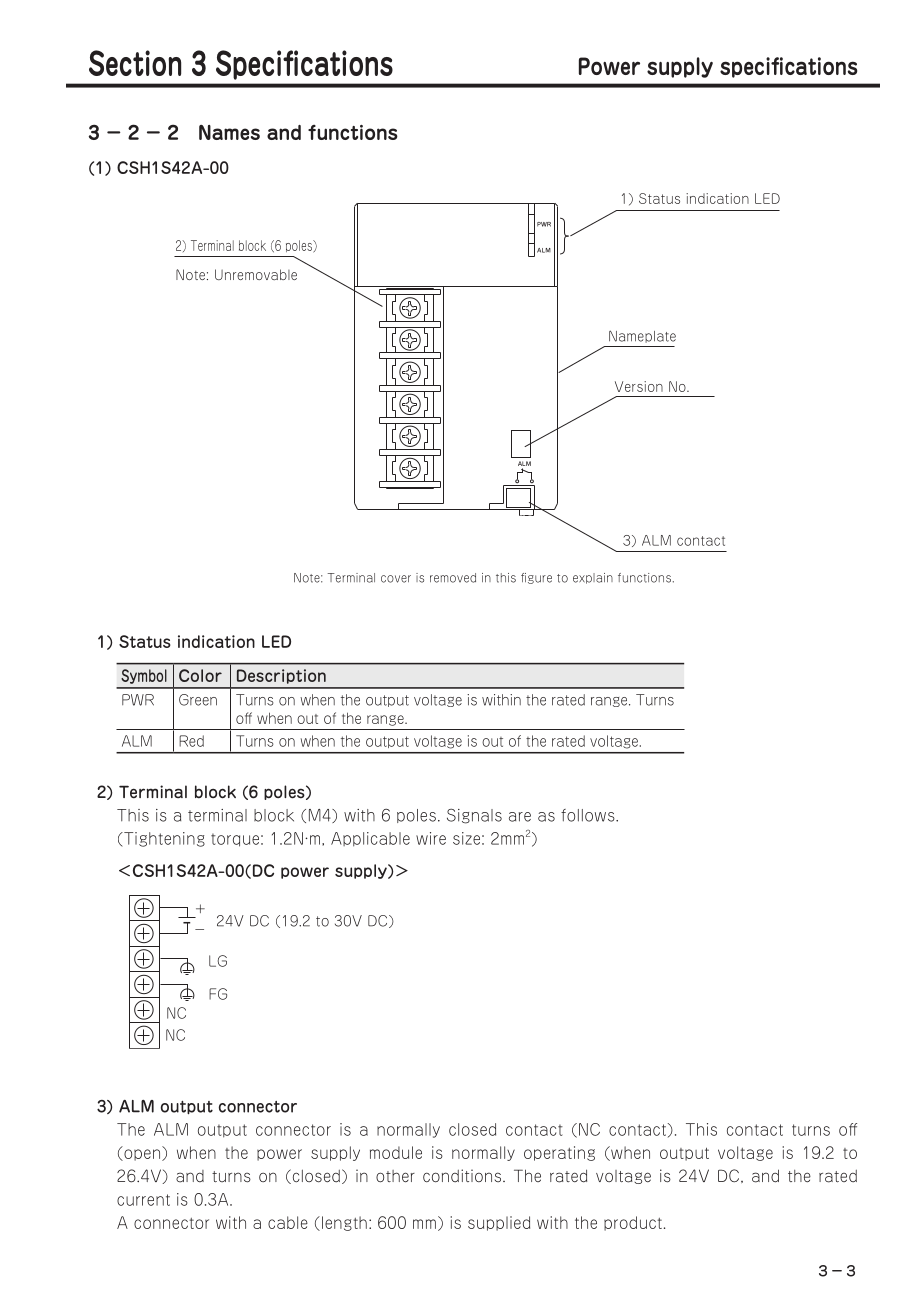 This page has width=924, height=1308. I want to click on Color, so click(200, 675).
